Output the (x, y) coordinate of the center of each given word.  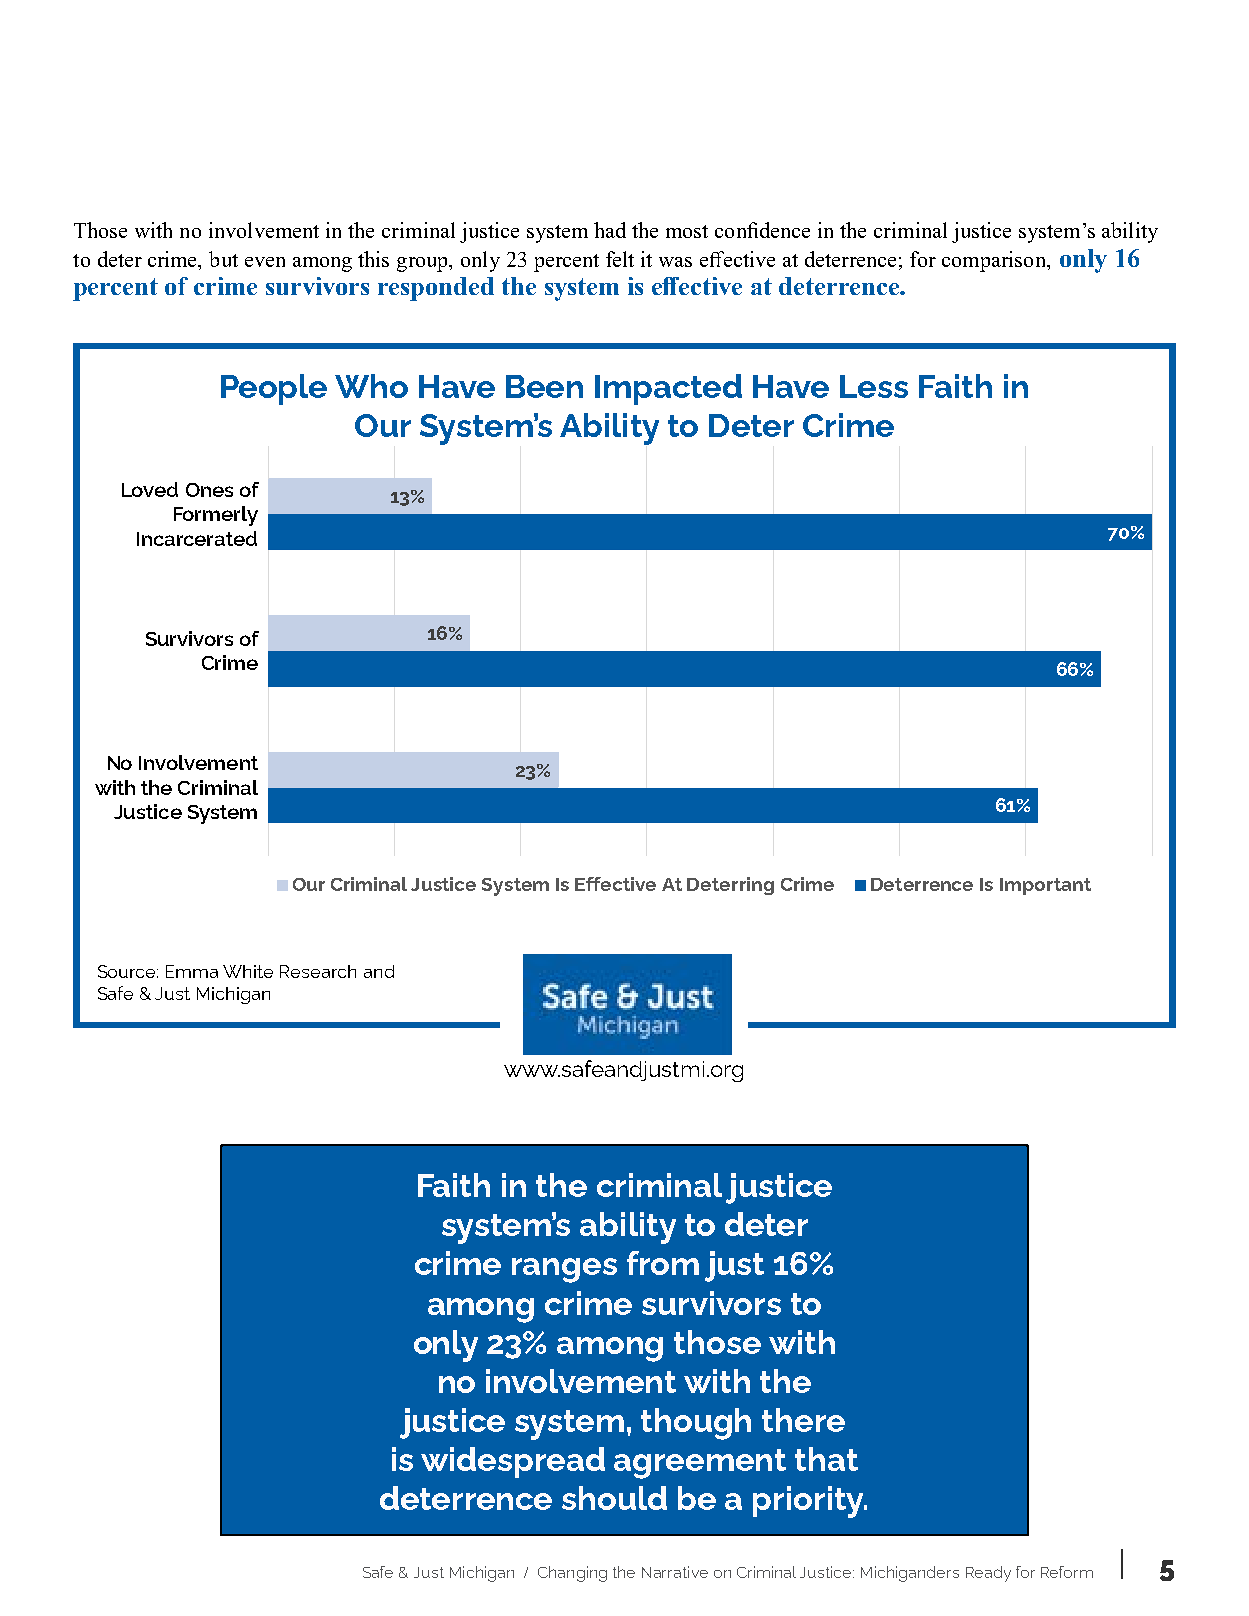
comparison (995, 261)
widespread (513, 1462)
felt (620, 259)
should (614, 1498)
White (248, 971)
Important (1045, 886)
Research (318, 971)
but (223, 259)
